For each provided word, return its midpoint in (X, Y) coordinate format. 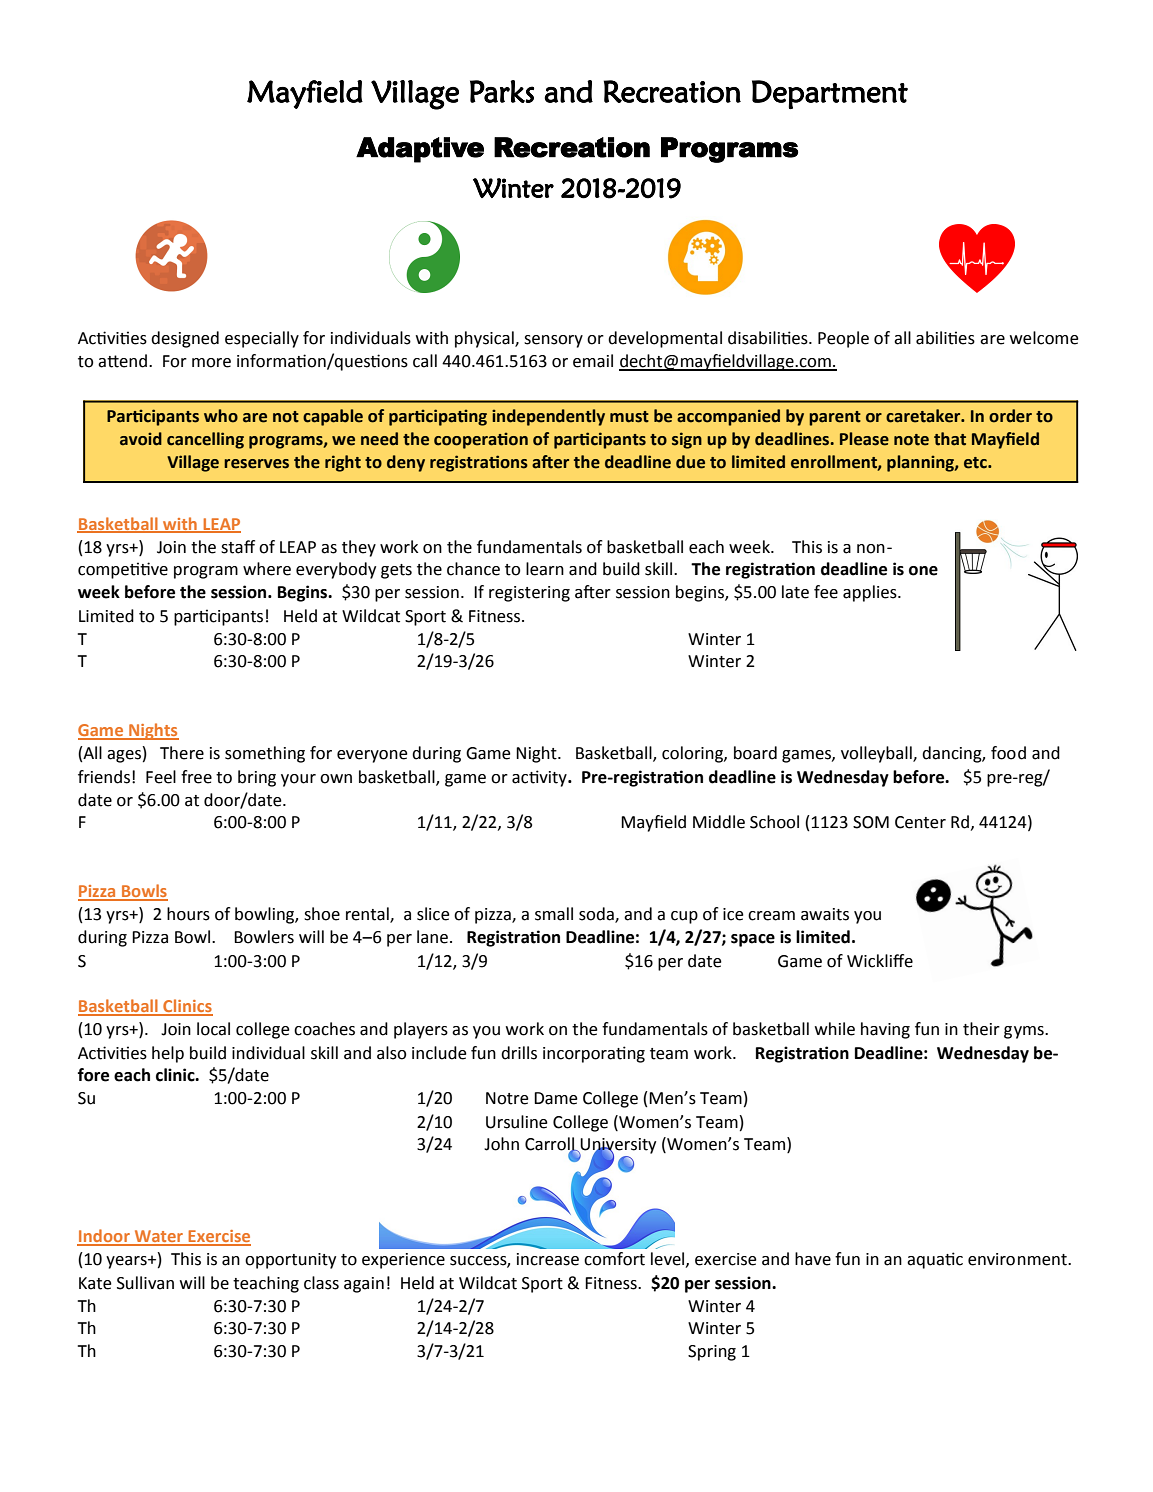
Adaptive (420, 150)
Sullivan (145, 1283)
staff (238, 547)
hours (188, 914)
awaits (825, 914)
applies (871, 593)
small (554, 914)
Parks (502, 91)
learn (545, 569)
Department (830, 94)
